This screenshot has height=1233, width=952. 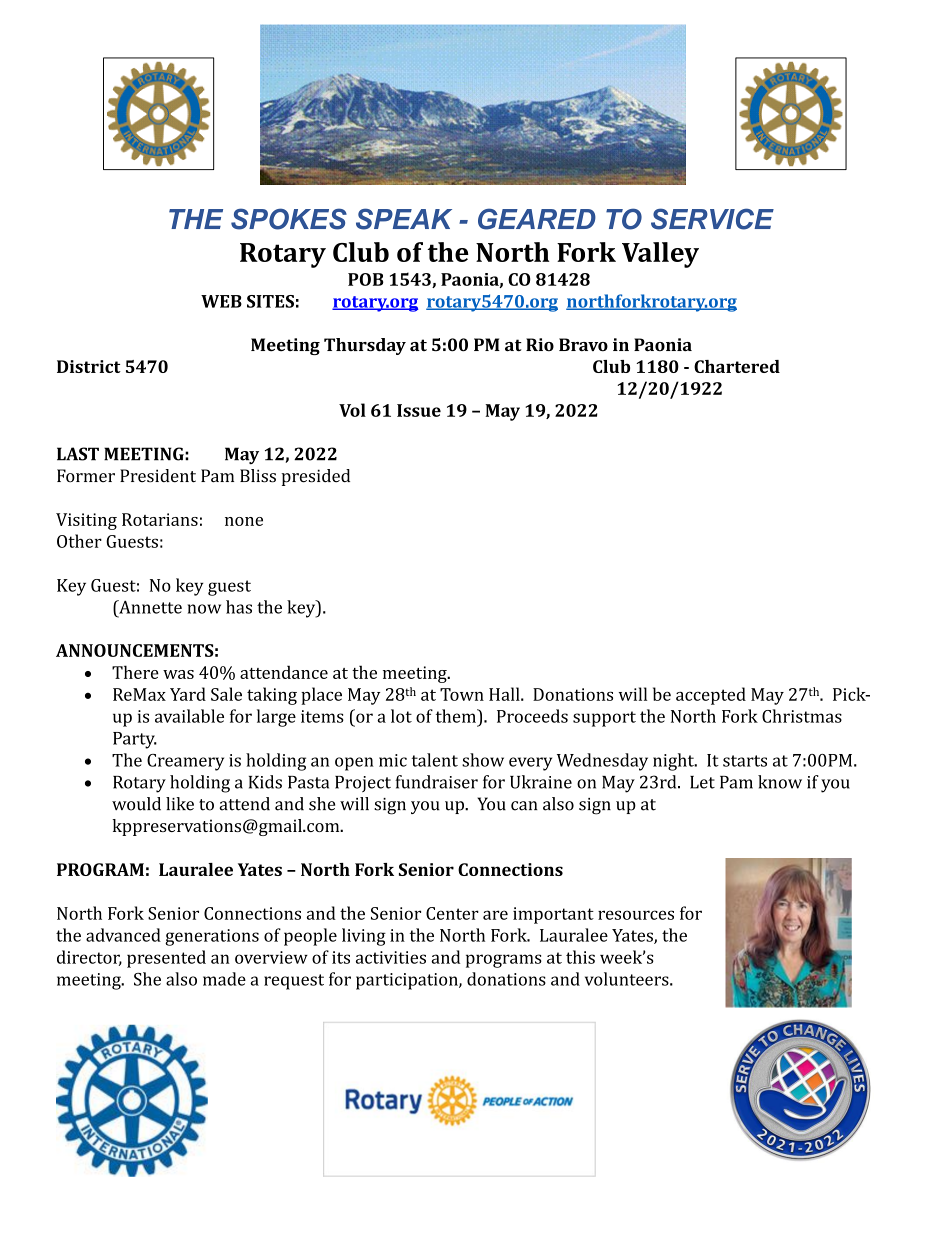 What do you see at coordinates (391, 957) in the screenshot?
I see `activities` at bounding box center [391, 957].
